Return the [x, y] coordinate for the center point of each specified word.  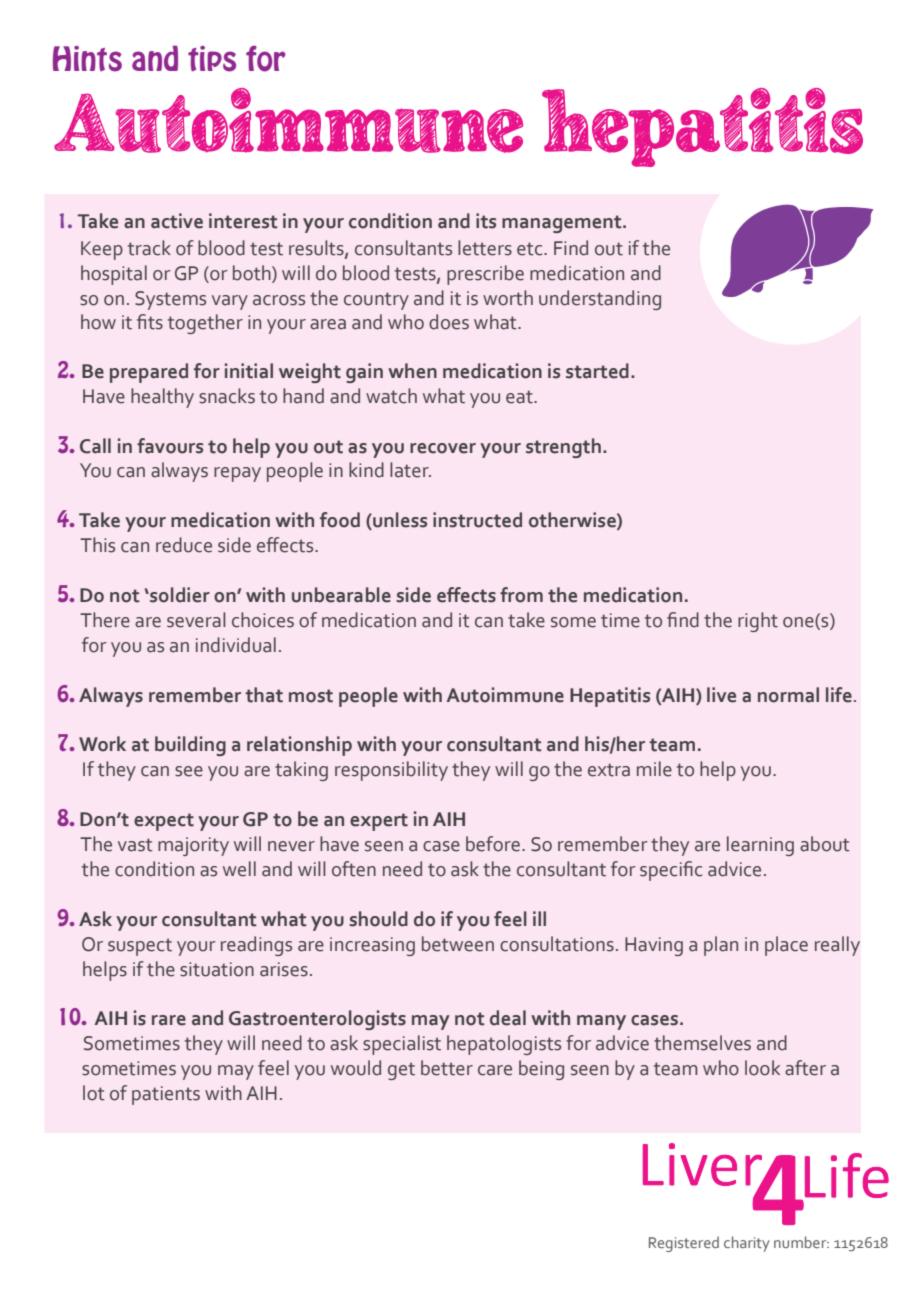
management [563, 224]
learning [760, 846]
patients [166, 1095]
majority [193, 846]
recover [443, 448]
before [494, 844]
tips [212, 59]
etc [531, 249]
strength [563, 448]
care [495, 1070]
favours [170, 446]
